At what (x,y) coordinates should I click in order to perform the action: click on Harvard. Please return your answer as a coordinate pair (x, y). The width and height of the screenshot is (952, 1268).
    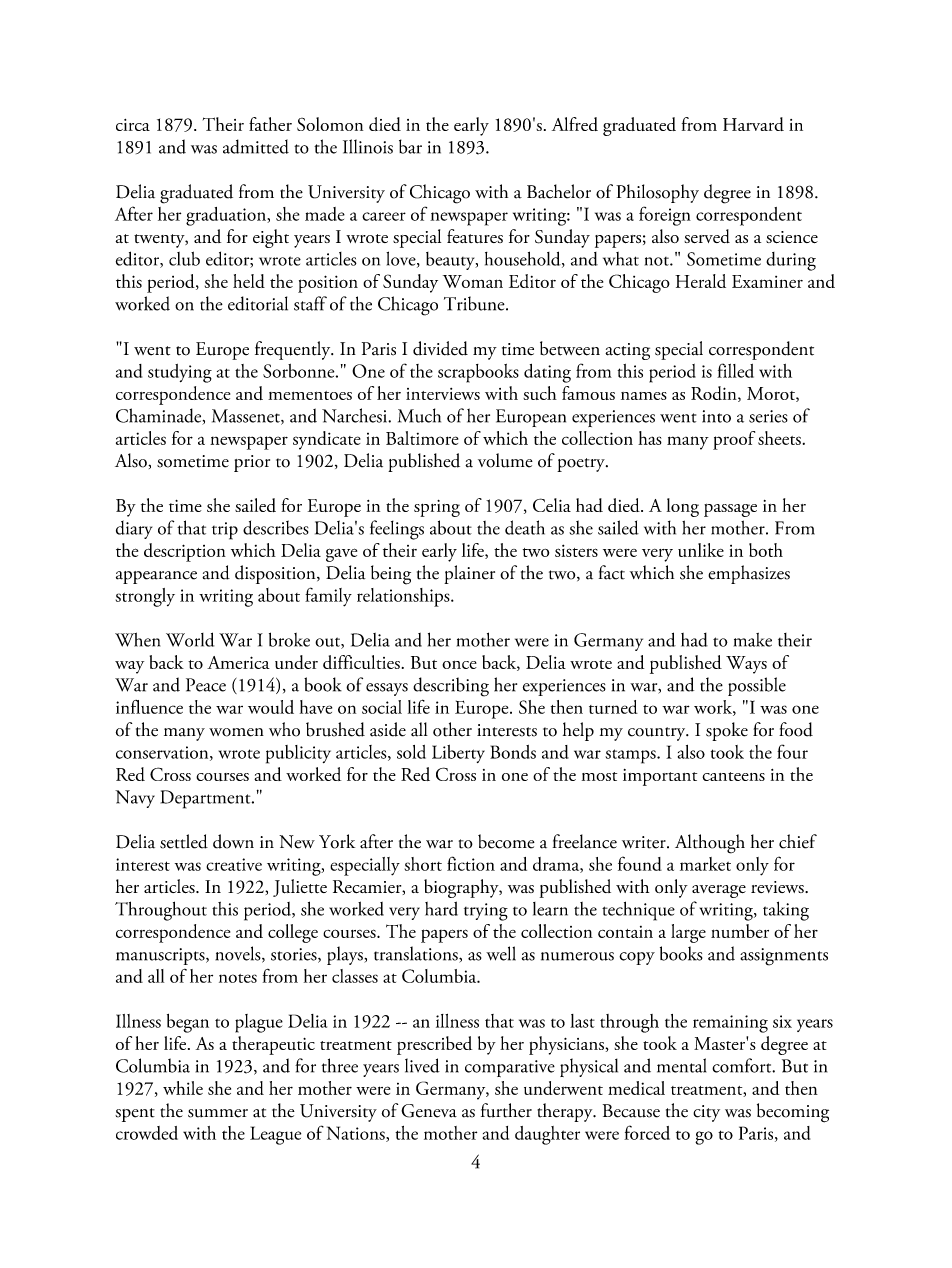
    Looking at the image, I should click on (753, 124).
